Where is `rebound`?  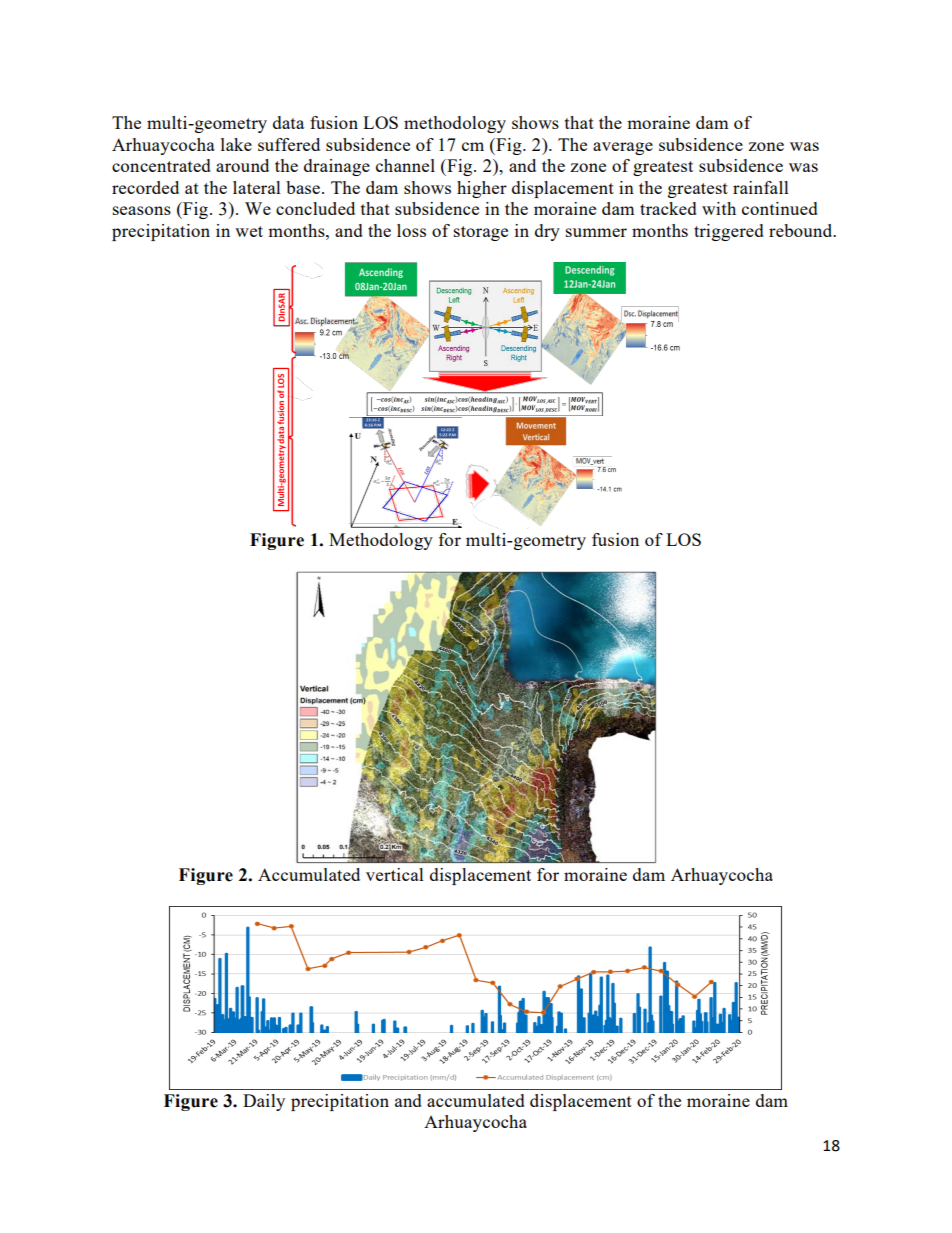 rebound is located at coordinates (802, 230).
